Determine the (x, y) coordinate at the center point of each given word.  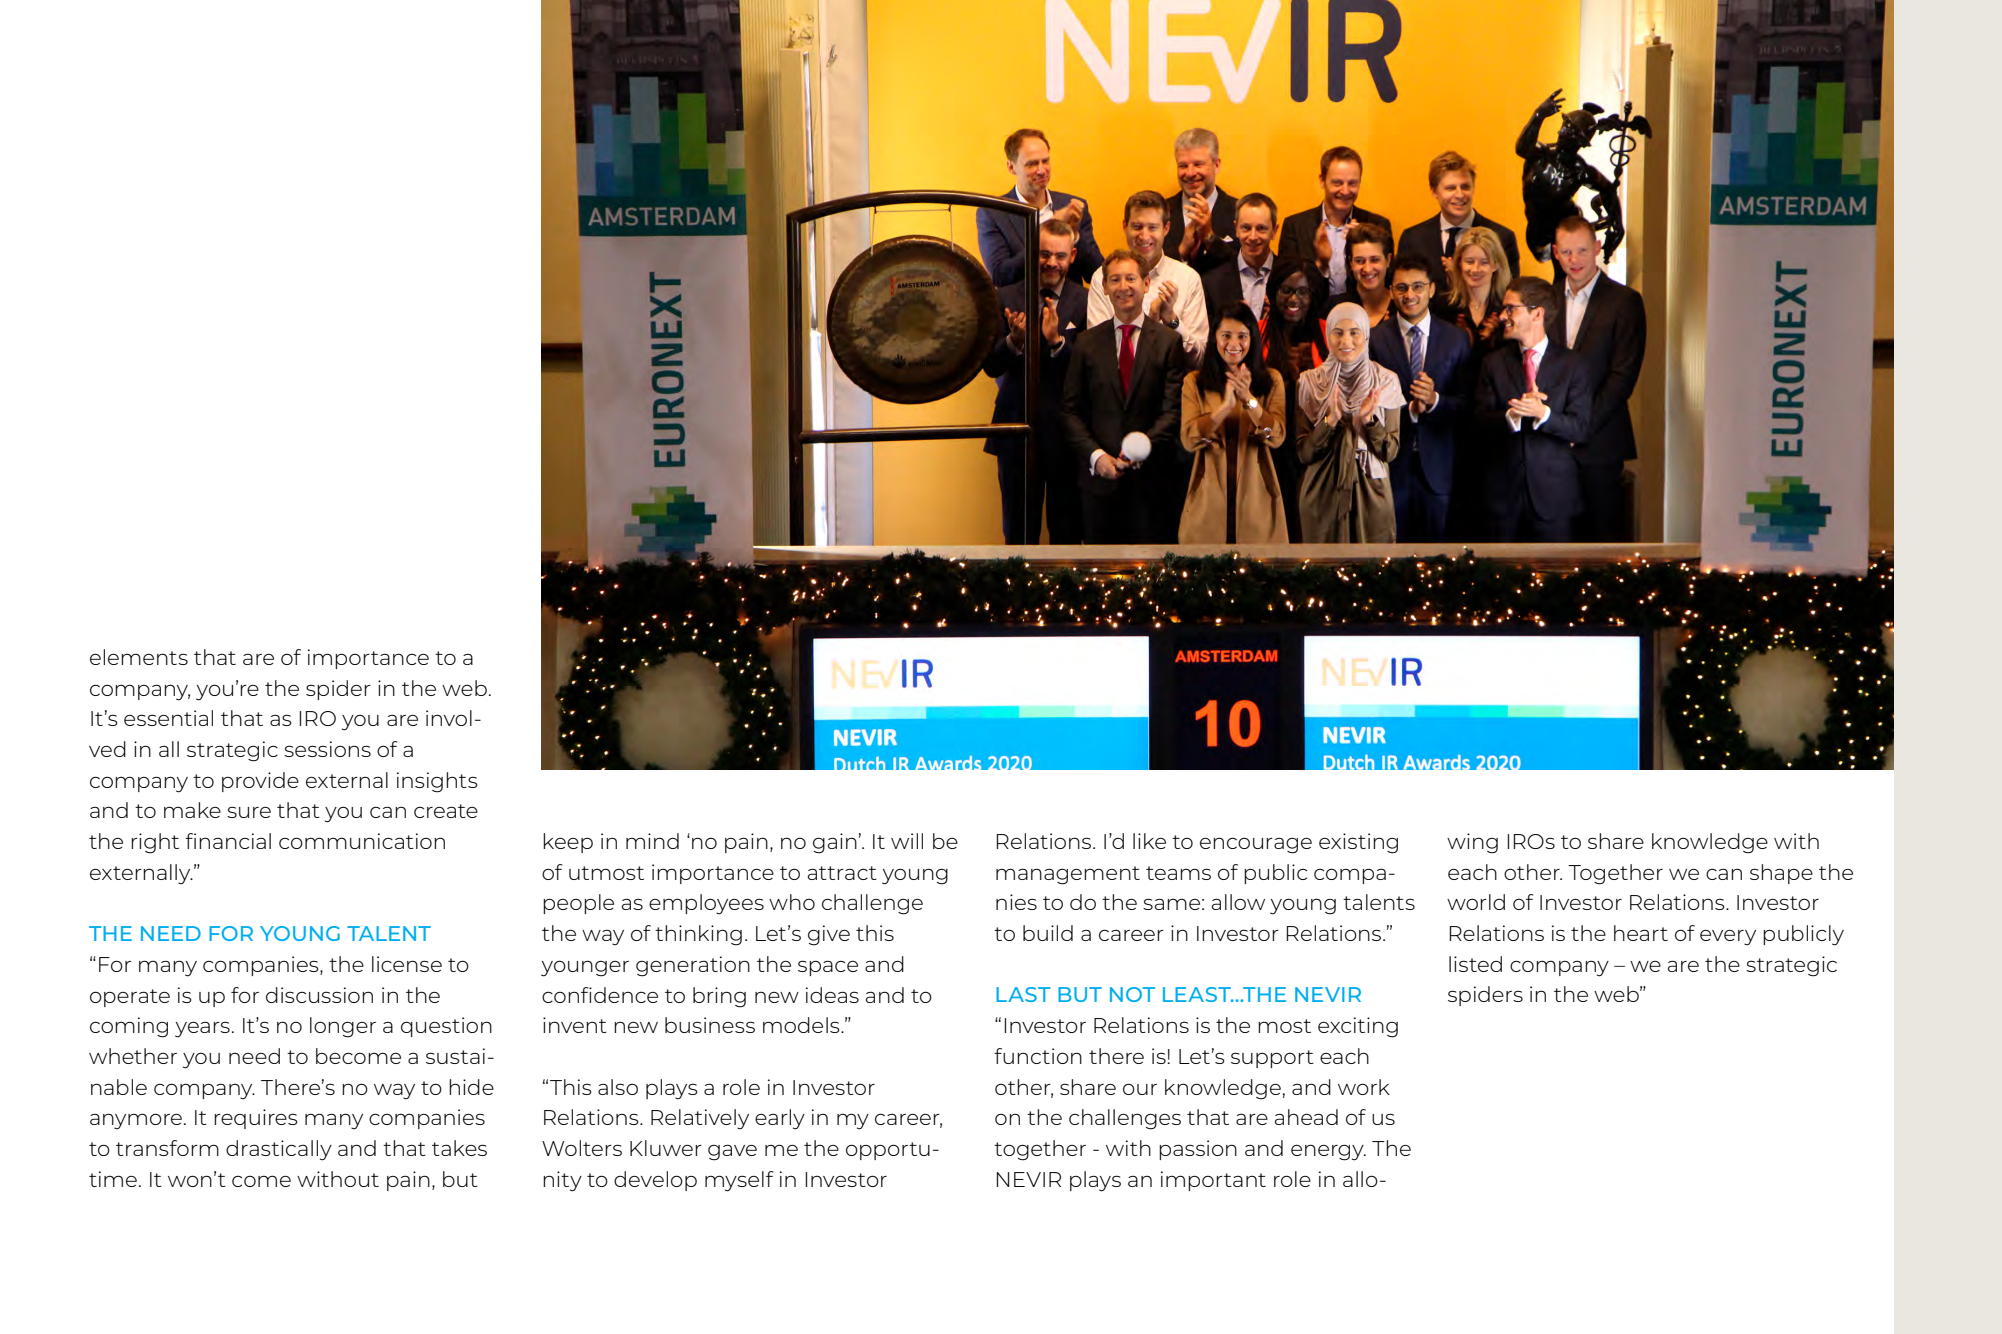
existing (1358, 843)
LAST (1023, 994)
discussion (319, 995)
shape (1781, 874)
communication (362, 841)
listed (1475, 964)
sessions (327, 749)
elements (139, 657)
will (907, 841)
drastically (279, 1150)
